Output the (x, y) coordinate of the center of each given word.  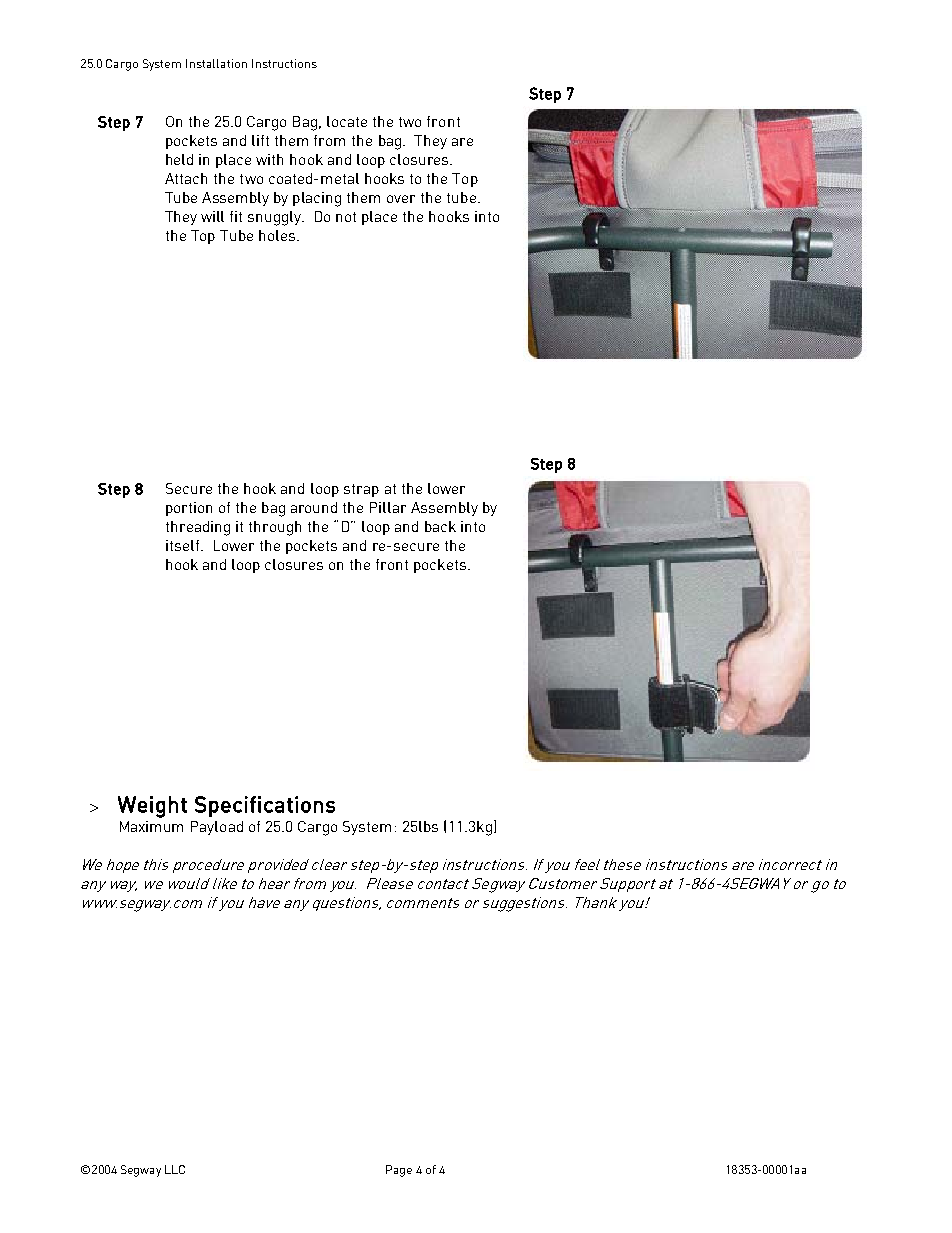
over (401, 199)
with (269, 159)
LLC (175, 1169)
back (440, 526)
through (275, 528)
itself (184, 545)
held (179, 159)
